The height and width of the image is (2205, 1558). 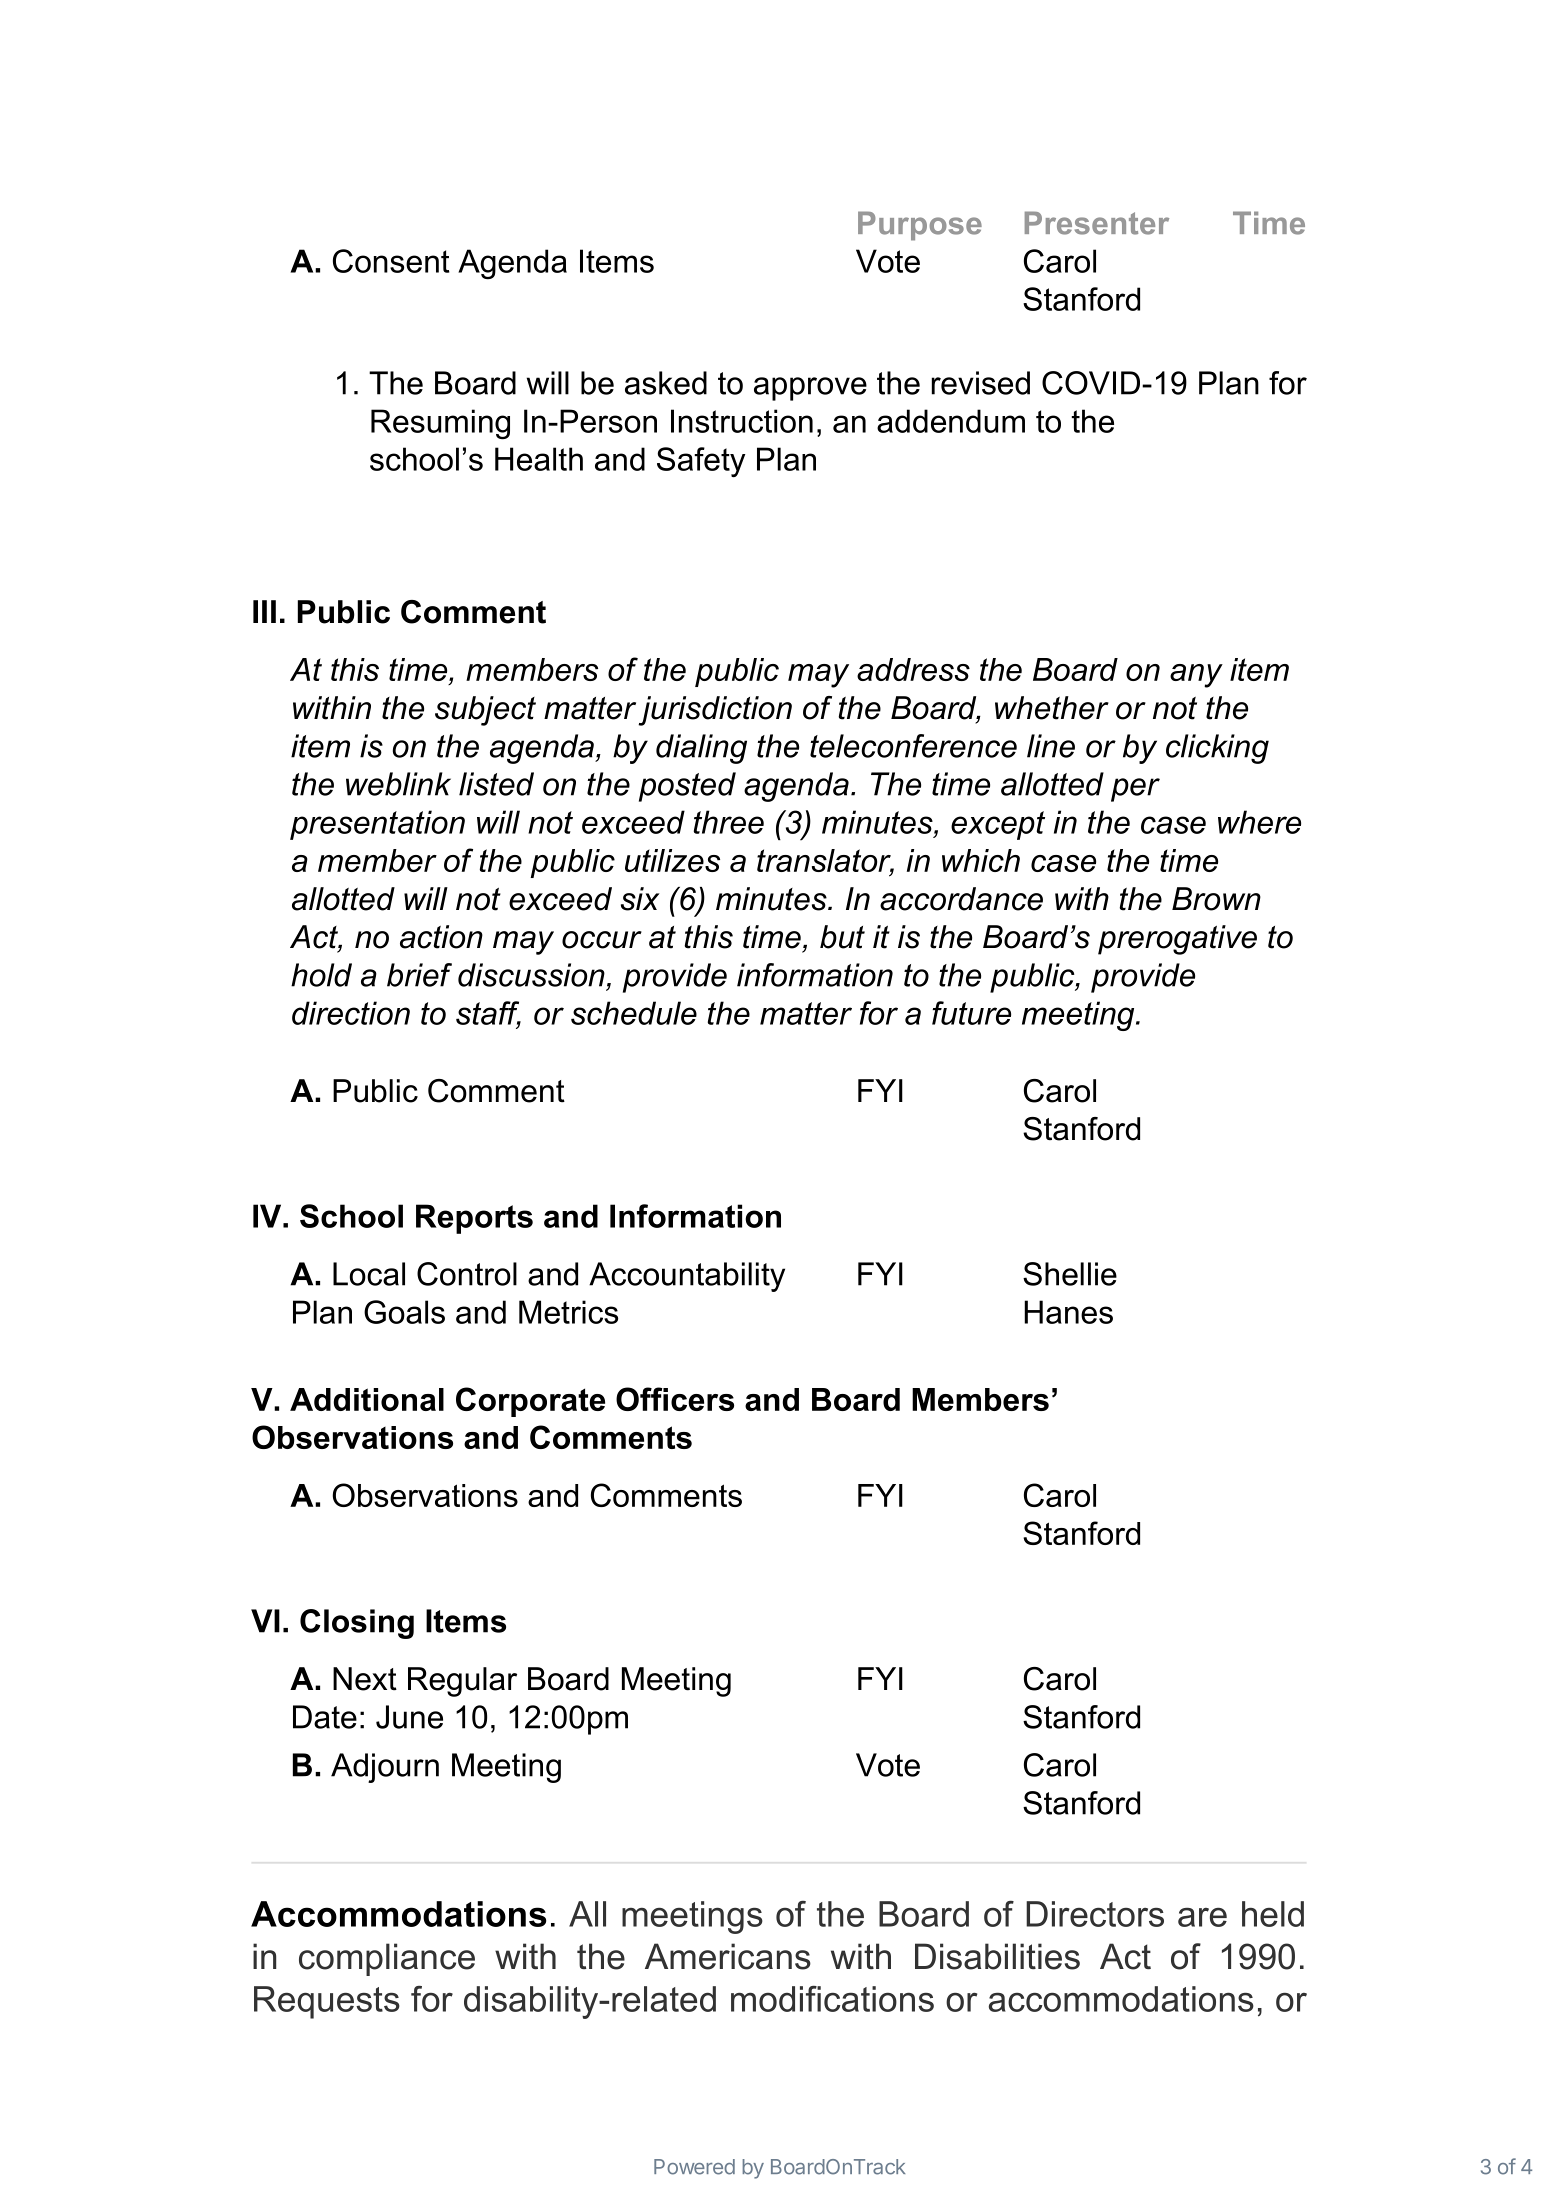 What do you see at coordinates (1202, 1917) in the image?
I see `are` at bounding box center [1202, 1917].
